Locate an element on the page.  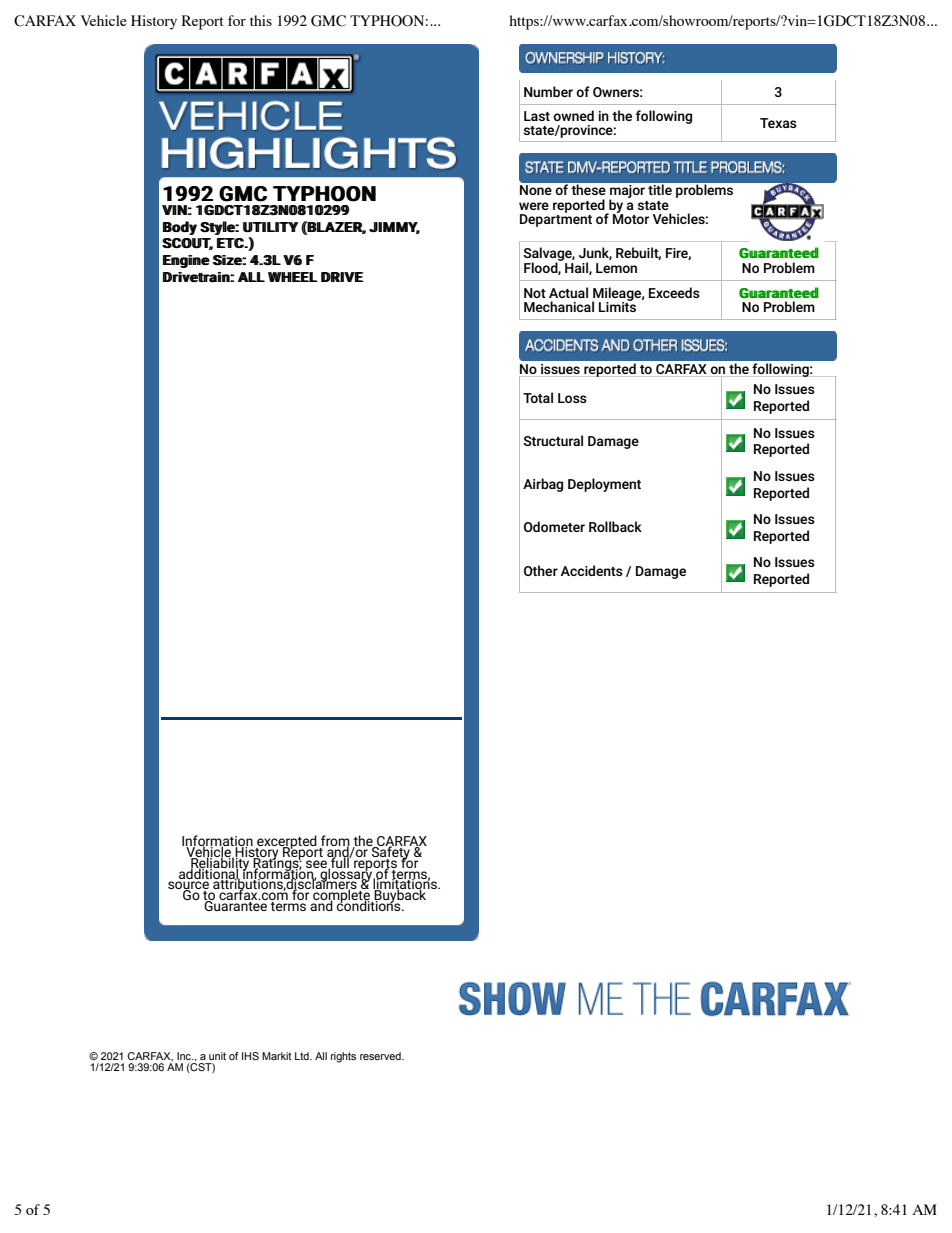
this is located at coordinates (261, 20).
